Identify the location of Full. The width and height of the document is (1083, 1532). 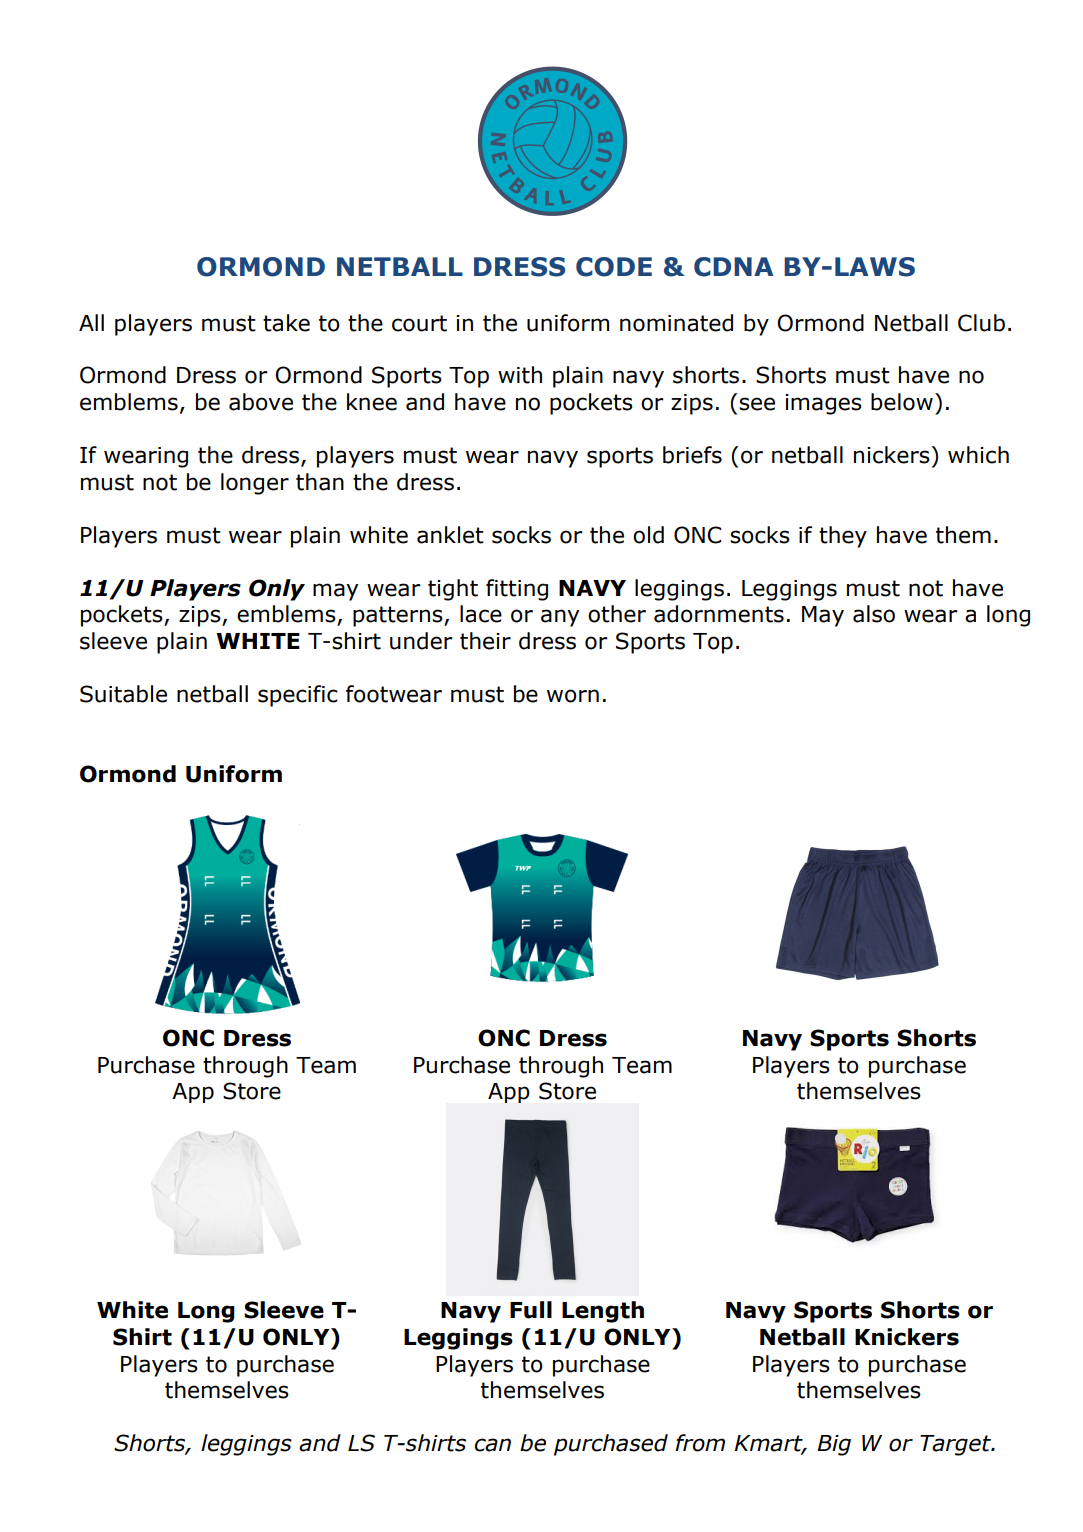
(531, 1310).
